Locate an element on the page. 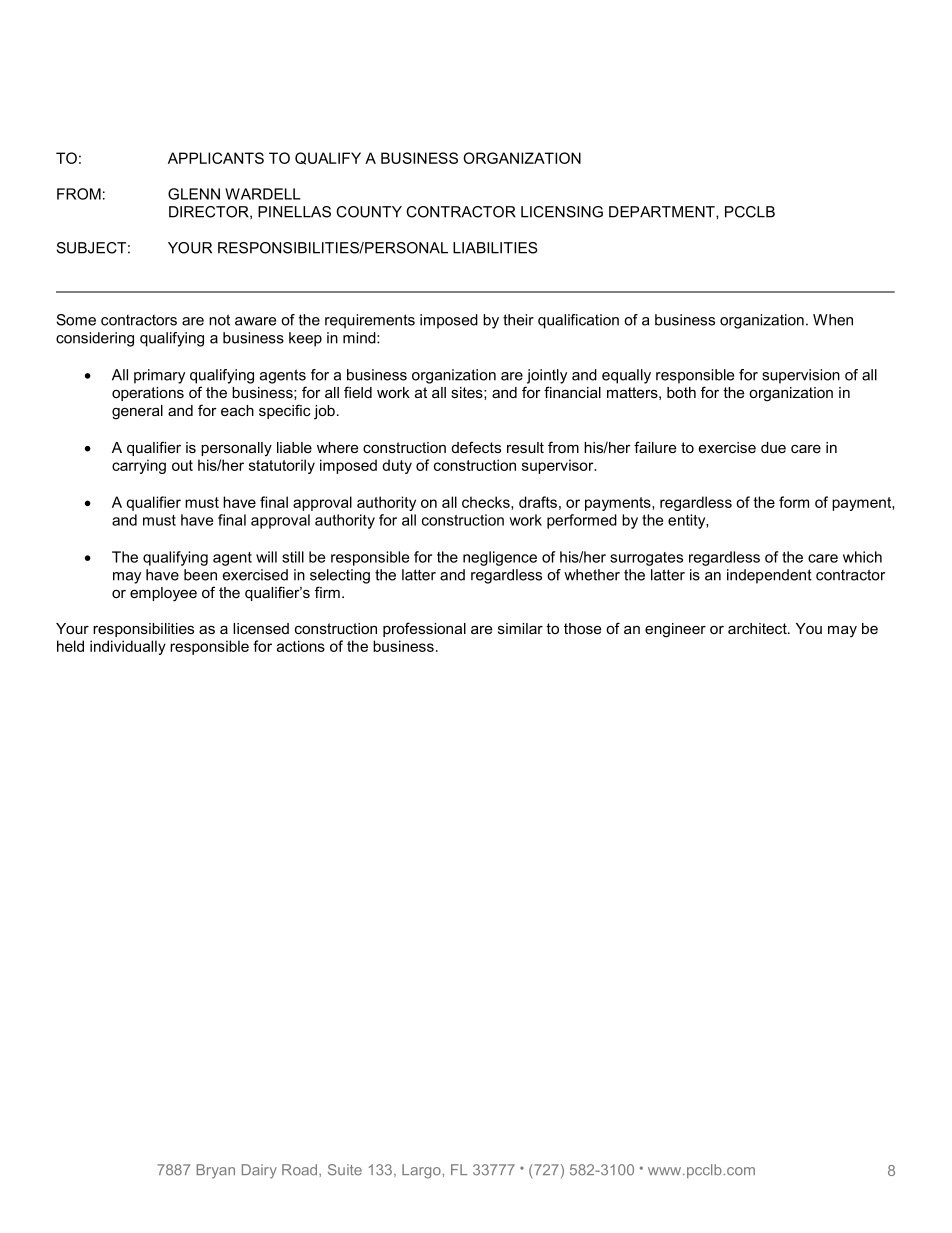 The height and width of the page is (1233, 952). Suite is located at coordinates (345, 1170).
